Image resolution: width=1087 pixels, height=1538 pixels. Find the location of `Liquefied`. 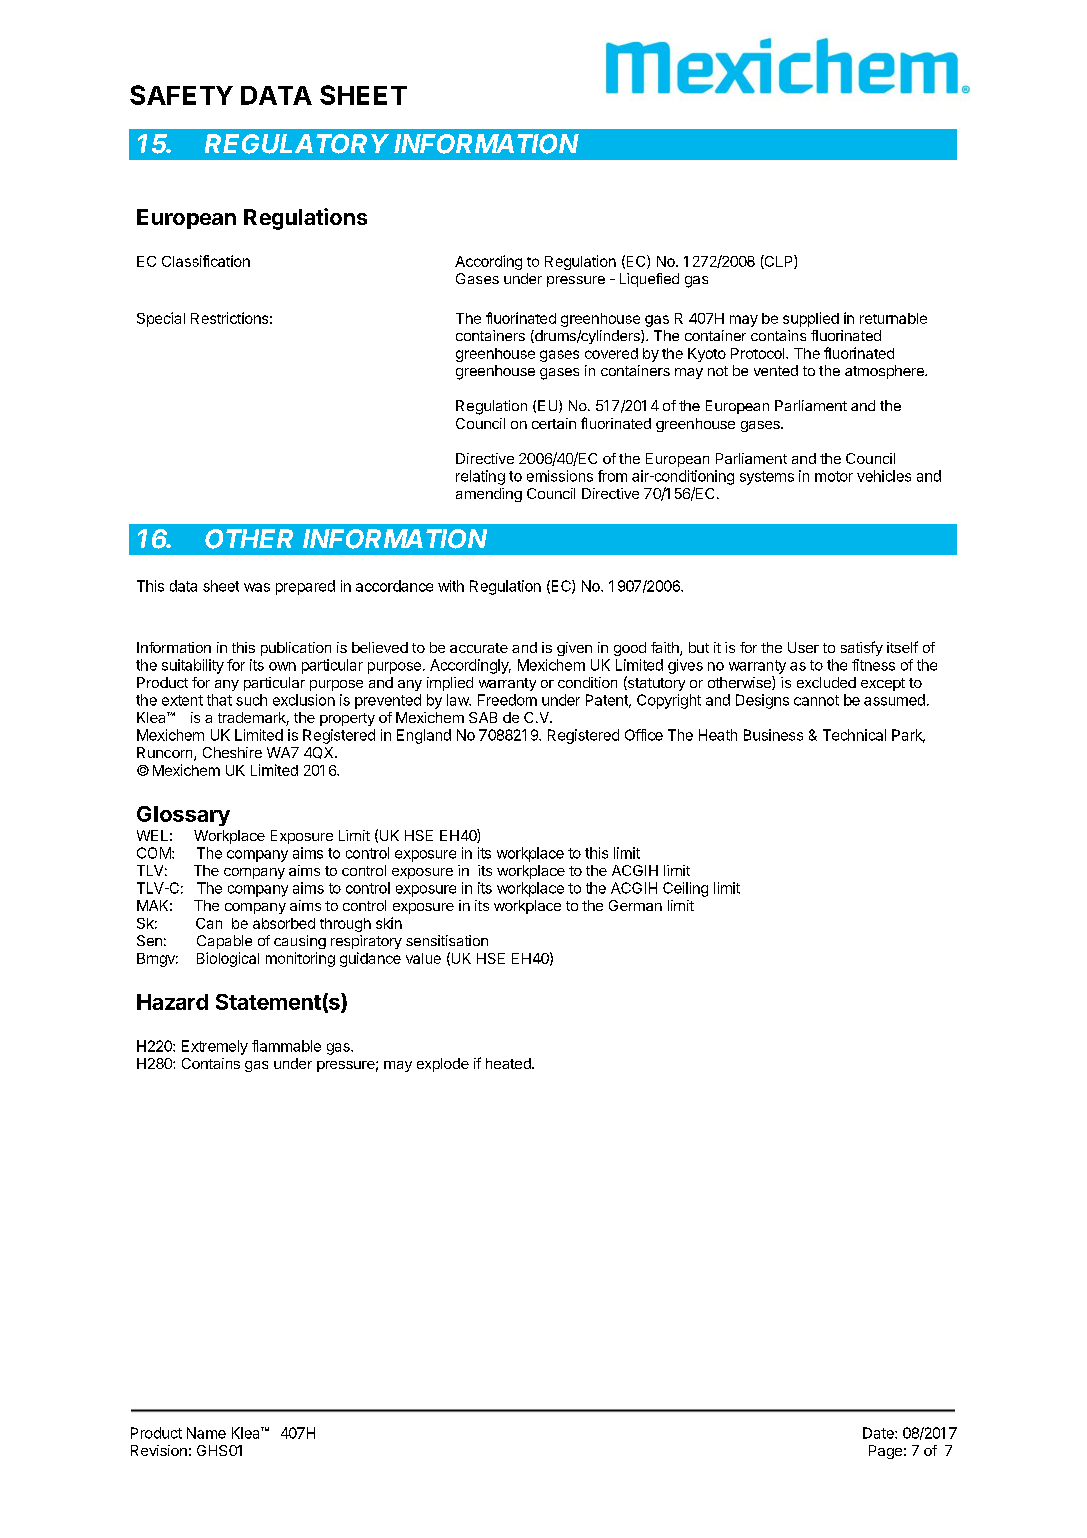

Liquefied is located at coordinates (649, 280).
